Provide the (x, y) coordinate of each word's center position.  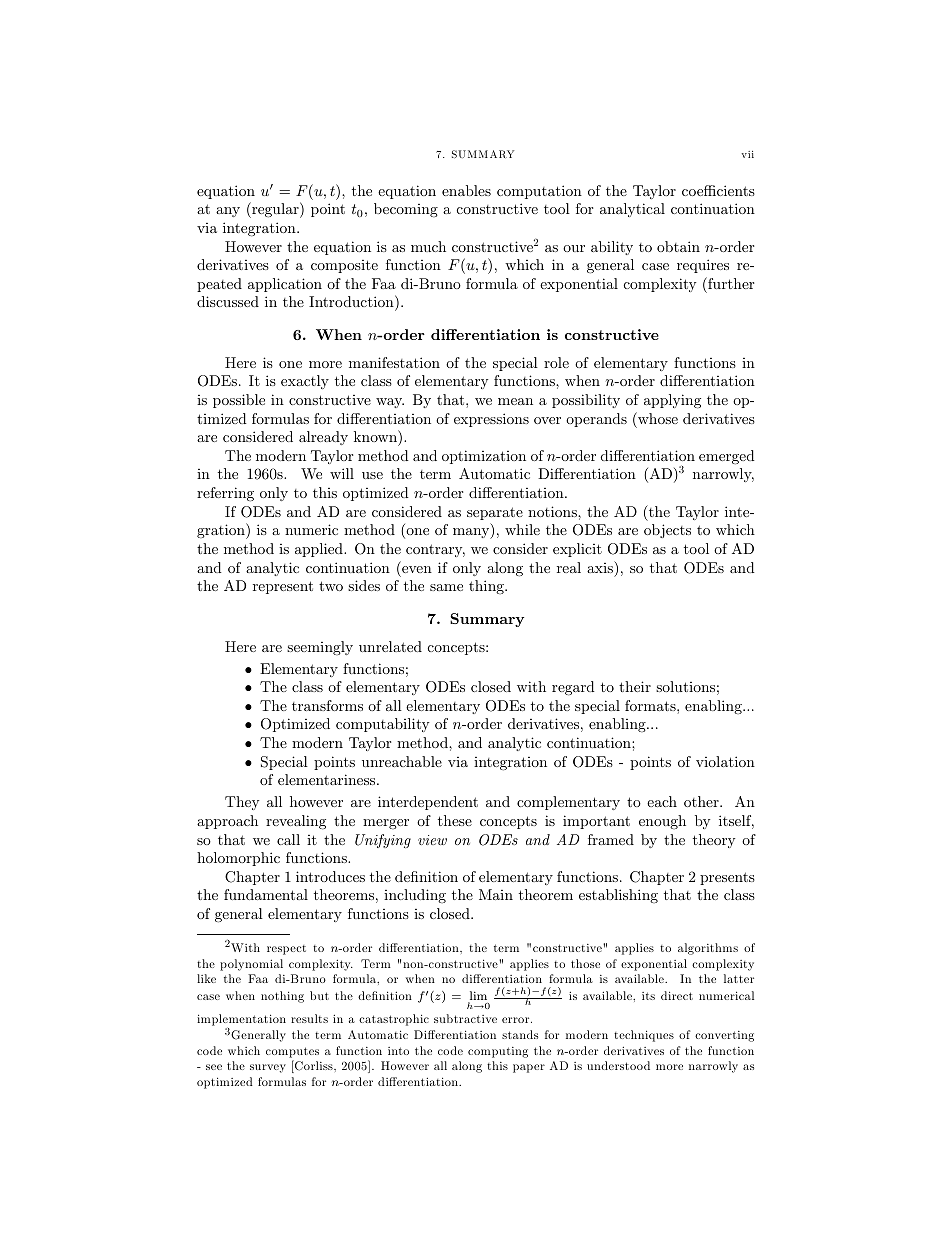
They (242, 803)
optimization (484, 457)
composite (344, 266)
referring (225, 494)
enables (466, 190)
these (455, 820)
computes (292, 1052)
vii (748, 154)
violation (725, 761)
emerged (727, 457)
